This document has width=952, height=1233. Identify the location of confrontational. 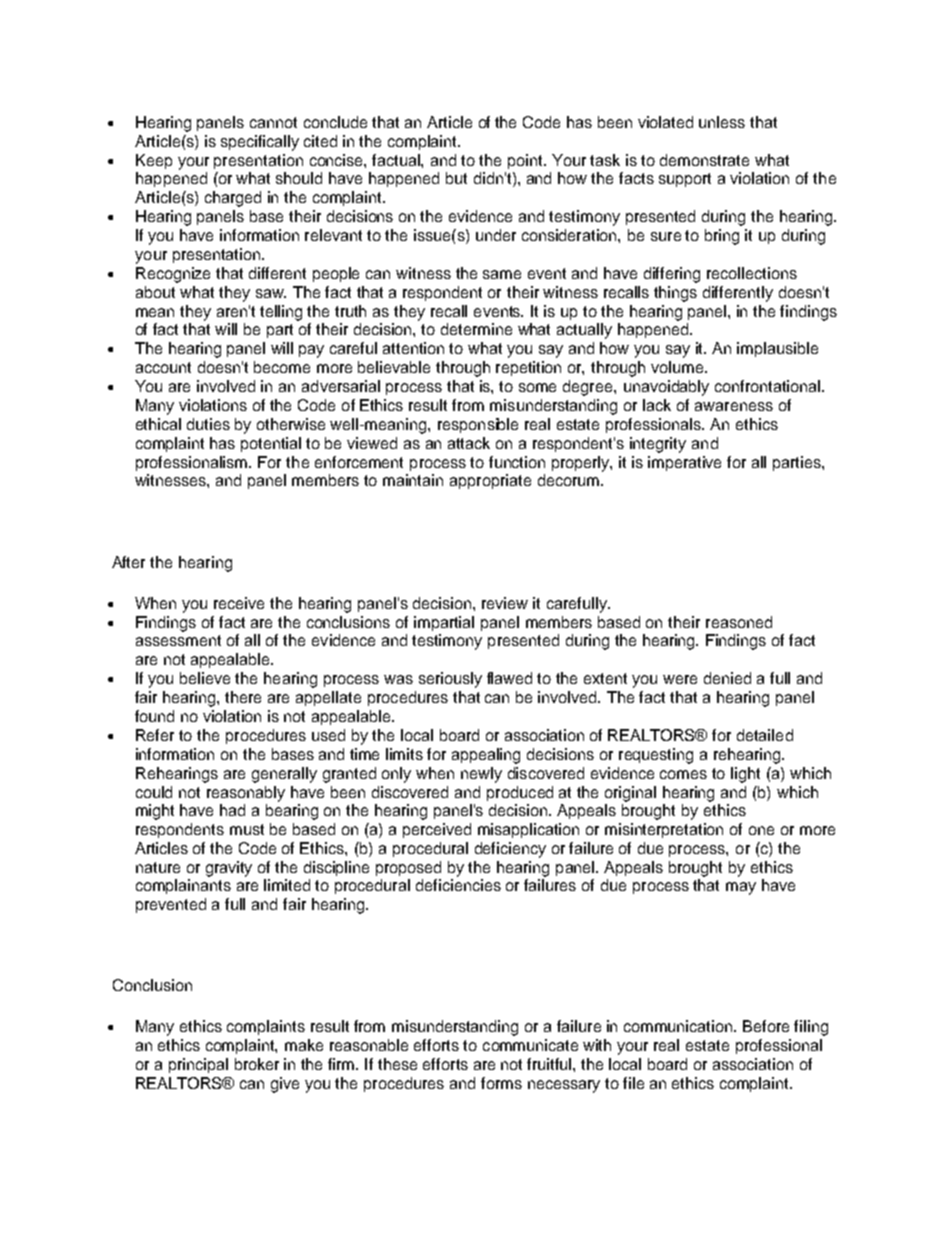
(769, 386).
